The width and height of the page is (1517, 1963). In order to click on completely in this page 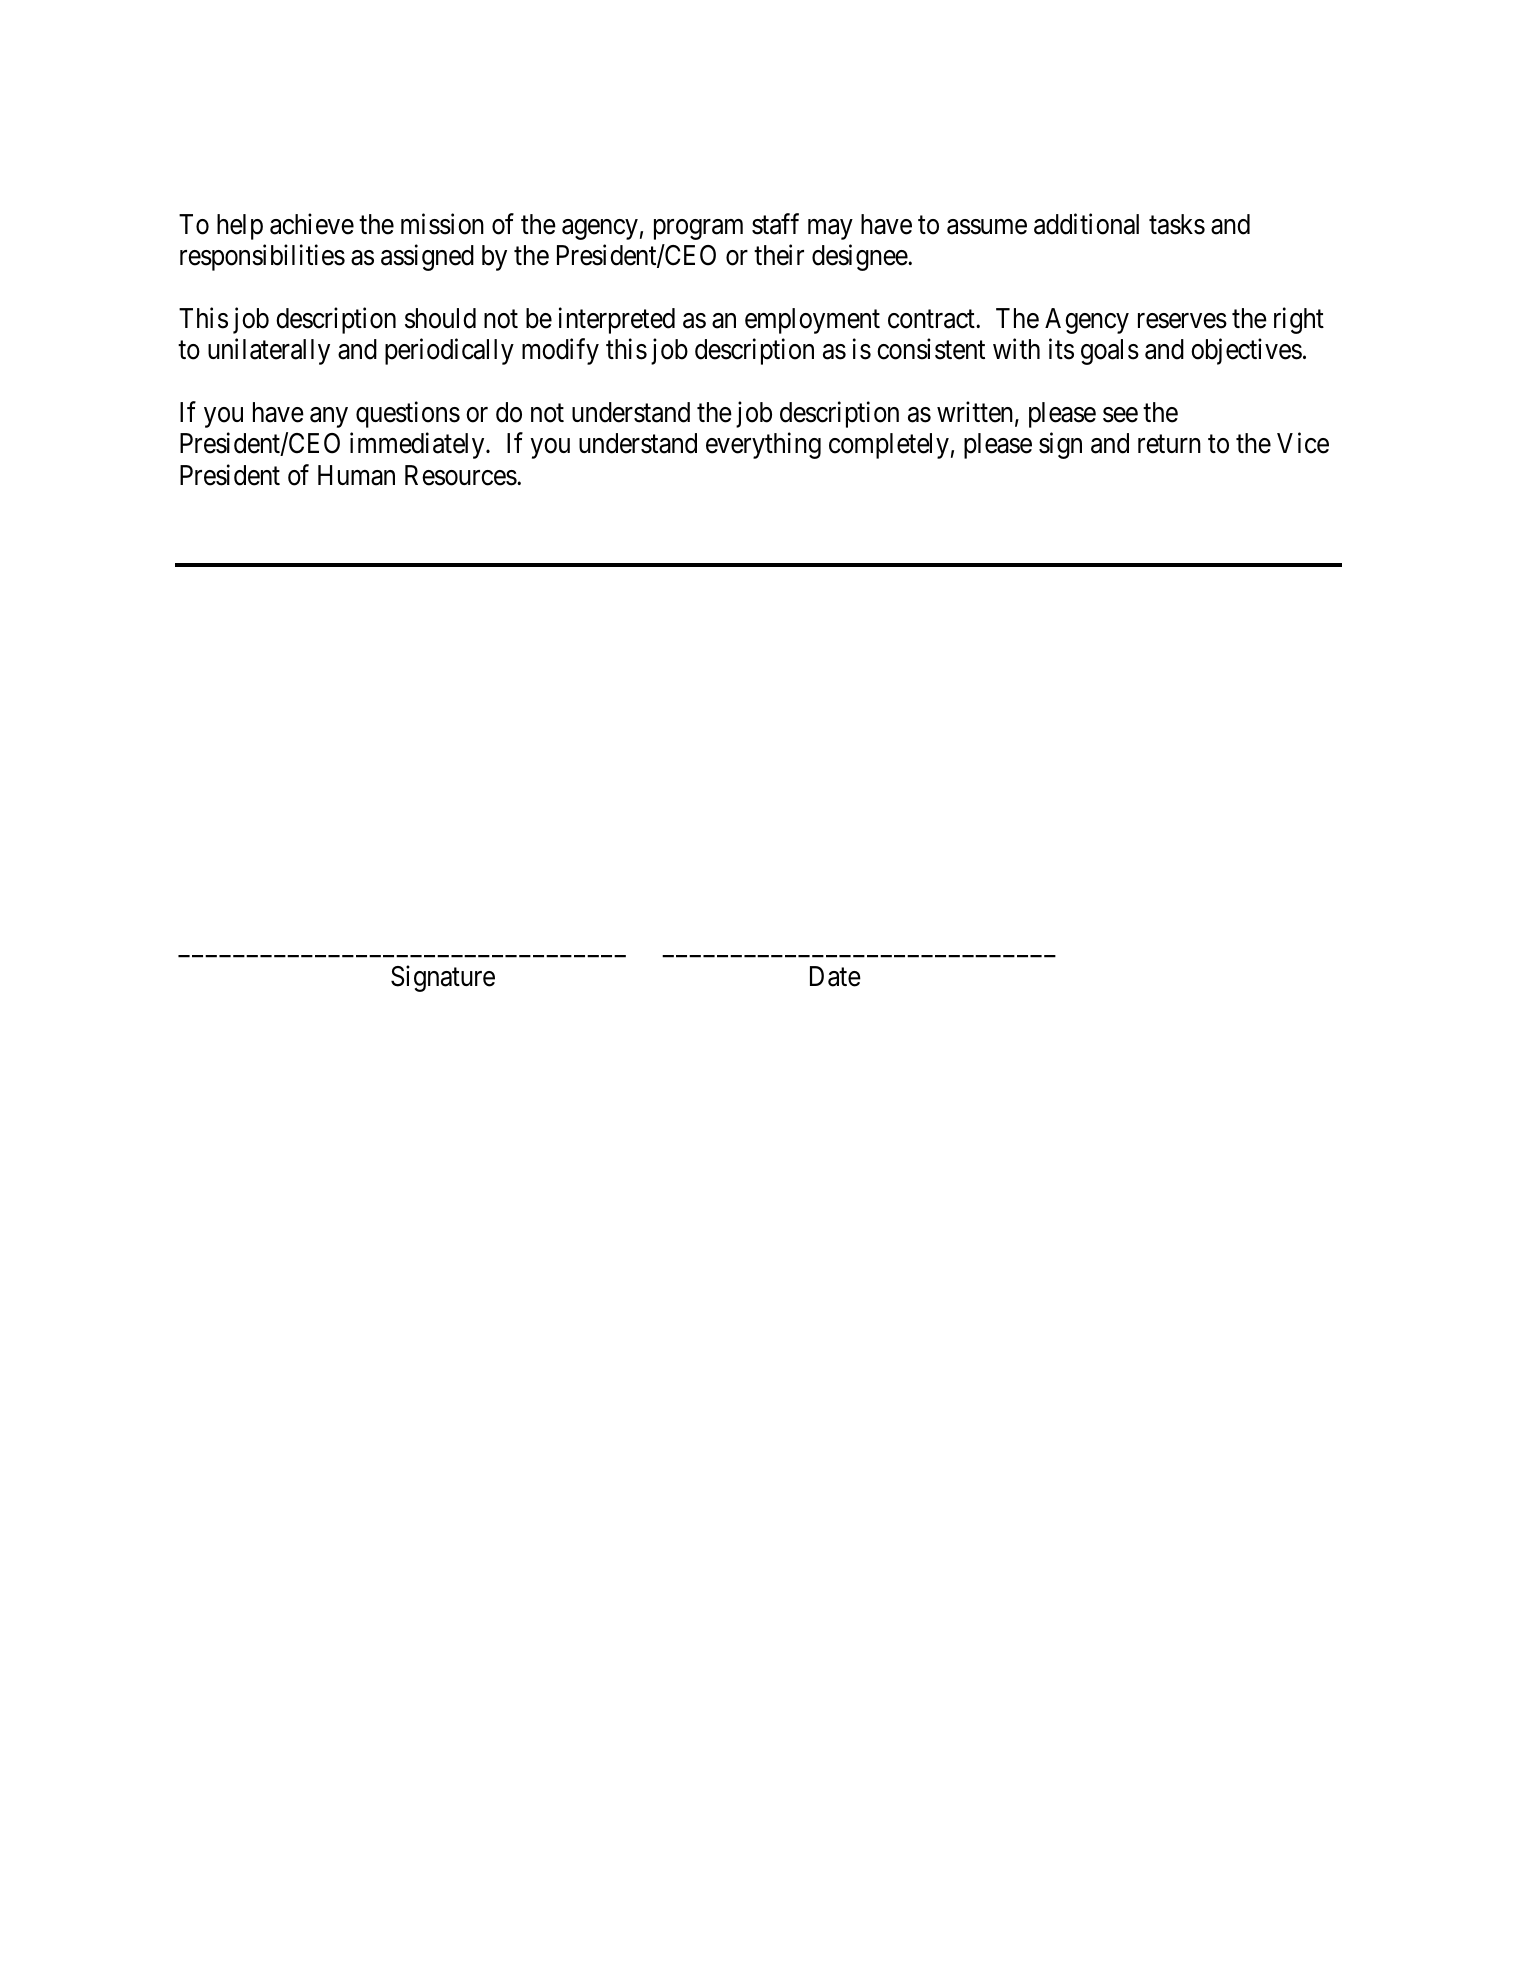, I will do `click(889, 446)`.
